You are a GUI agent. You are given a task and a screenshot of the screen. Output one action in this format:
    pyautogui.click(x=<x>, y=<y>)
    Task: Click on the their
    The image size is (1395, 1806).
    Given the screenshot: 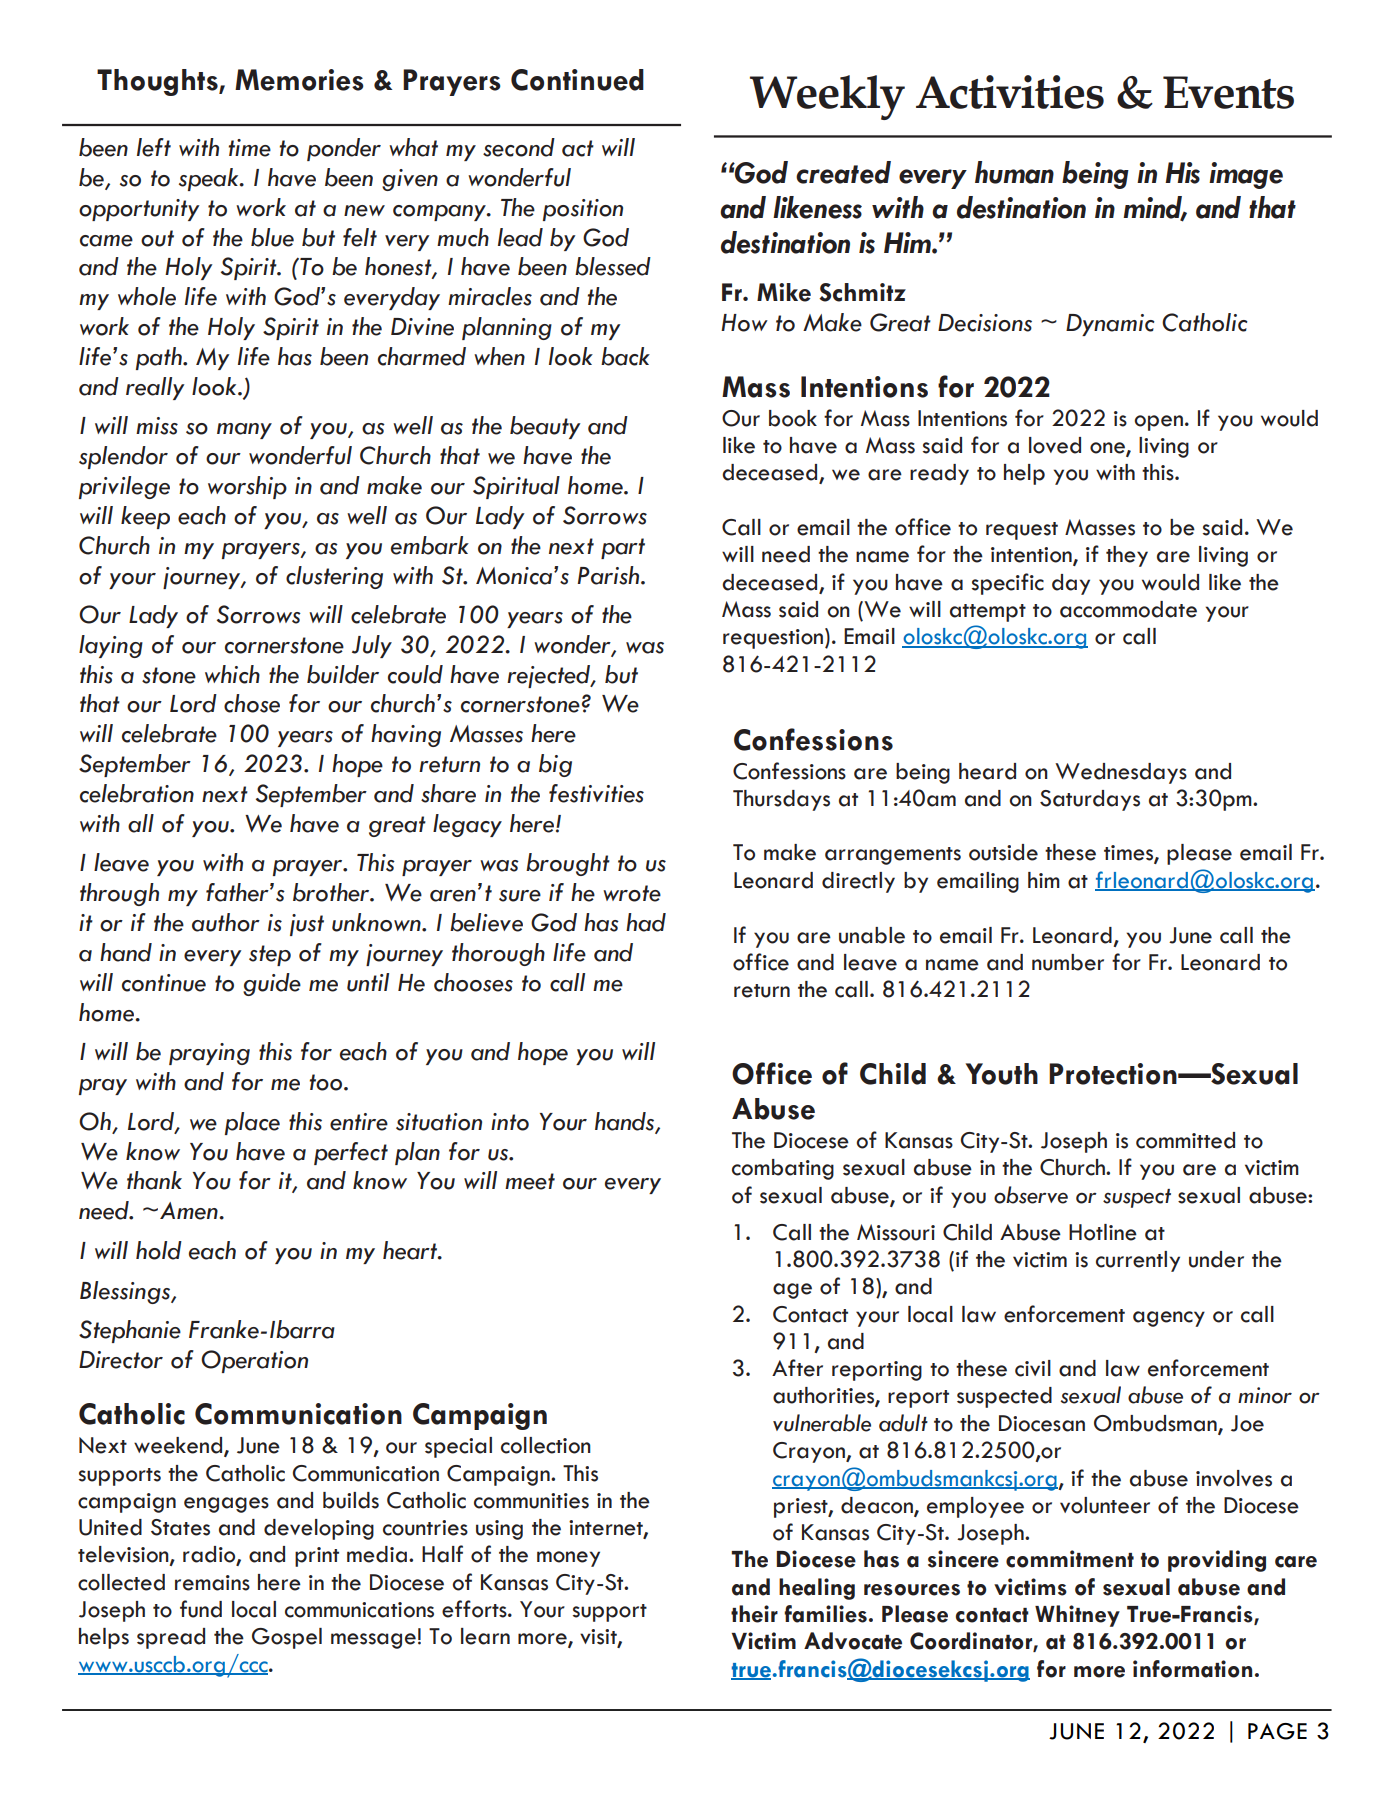 What is the action you would take?
    pyautogui.click(x=754, y=1614)
